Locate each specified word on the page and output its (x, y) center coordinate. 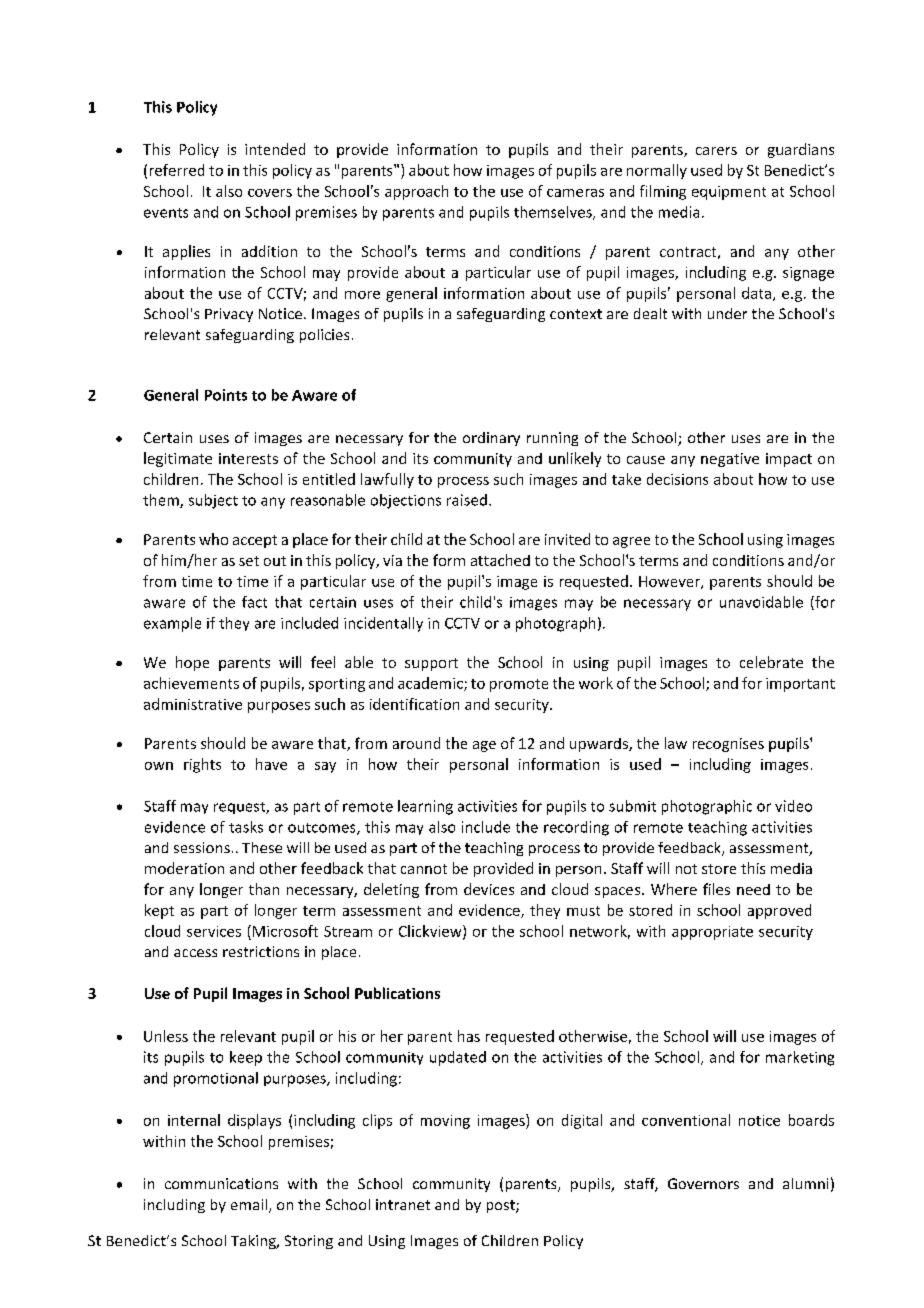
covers (270, 193)
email (250, 1206)
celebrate (771, 662)
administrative (193, 704)
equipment (729, 193)
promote (519, 685)
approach (416, 192)
